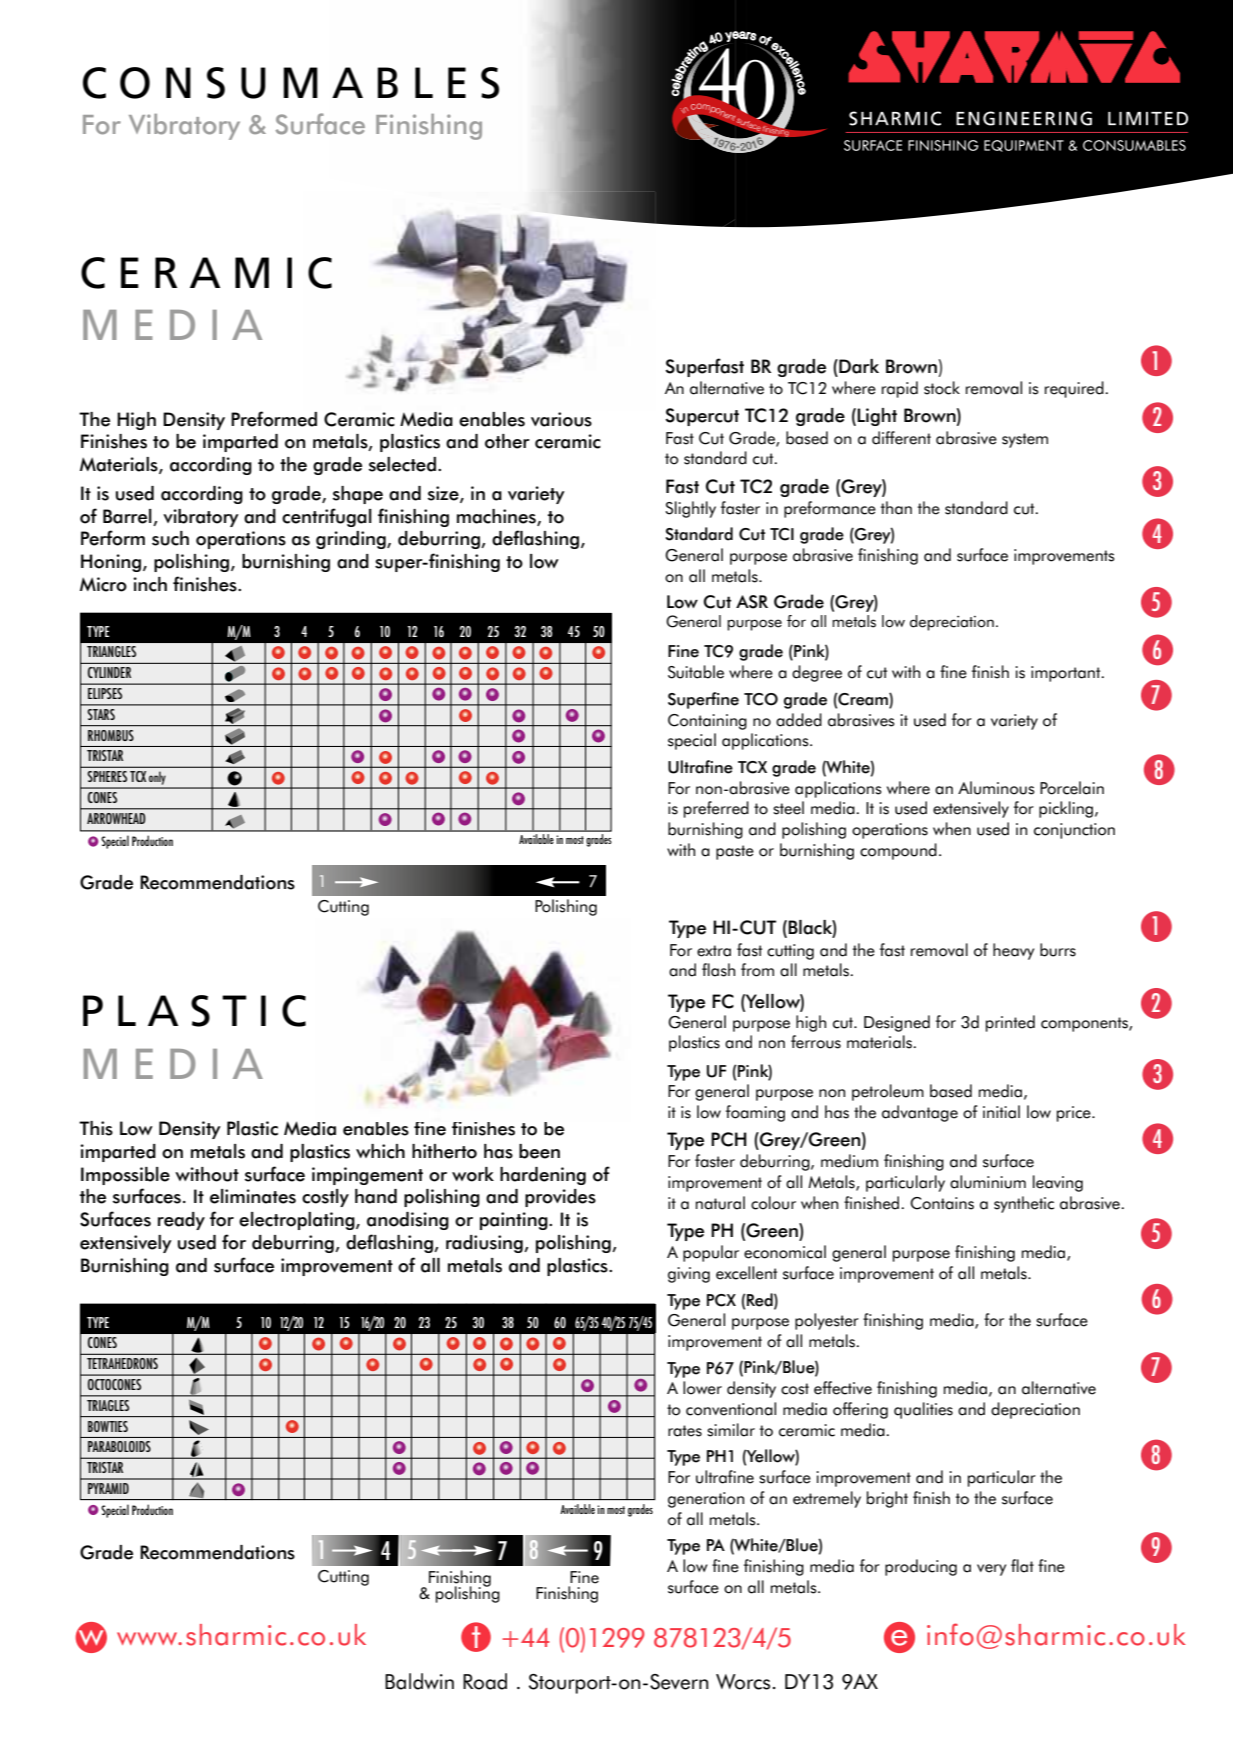 The height and width of the page is (1745, 1233). What do you see at coordinates (898, 851) in the page?
I see `compound` at bounding box center [898, 851].
